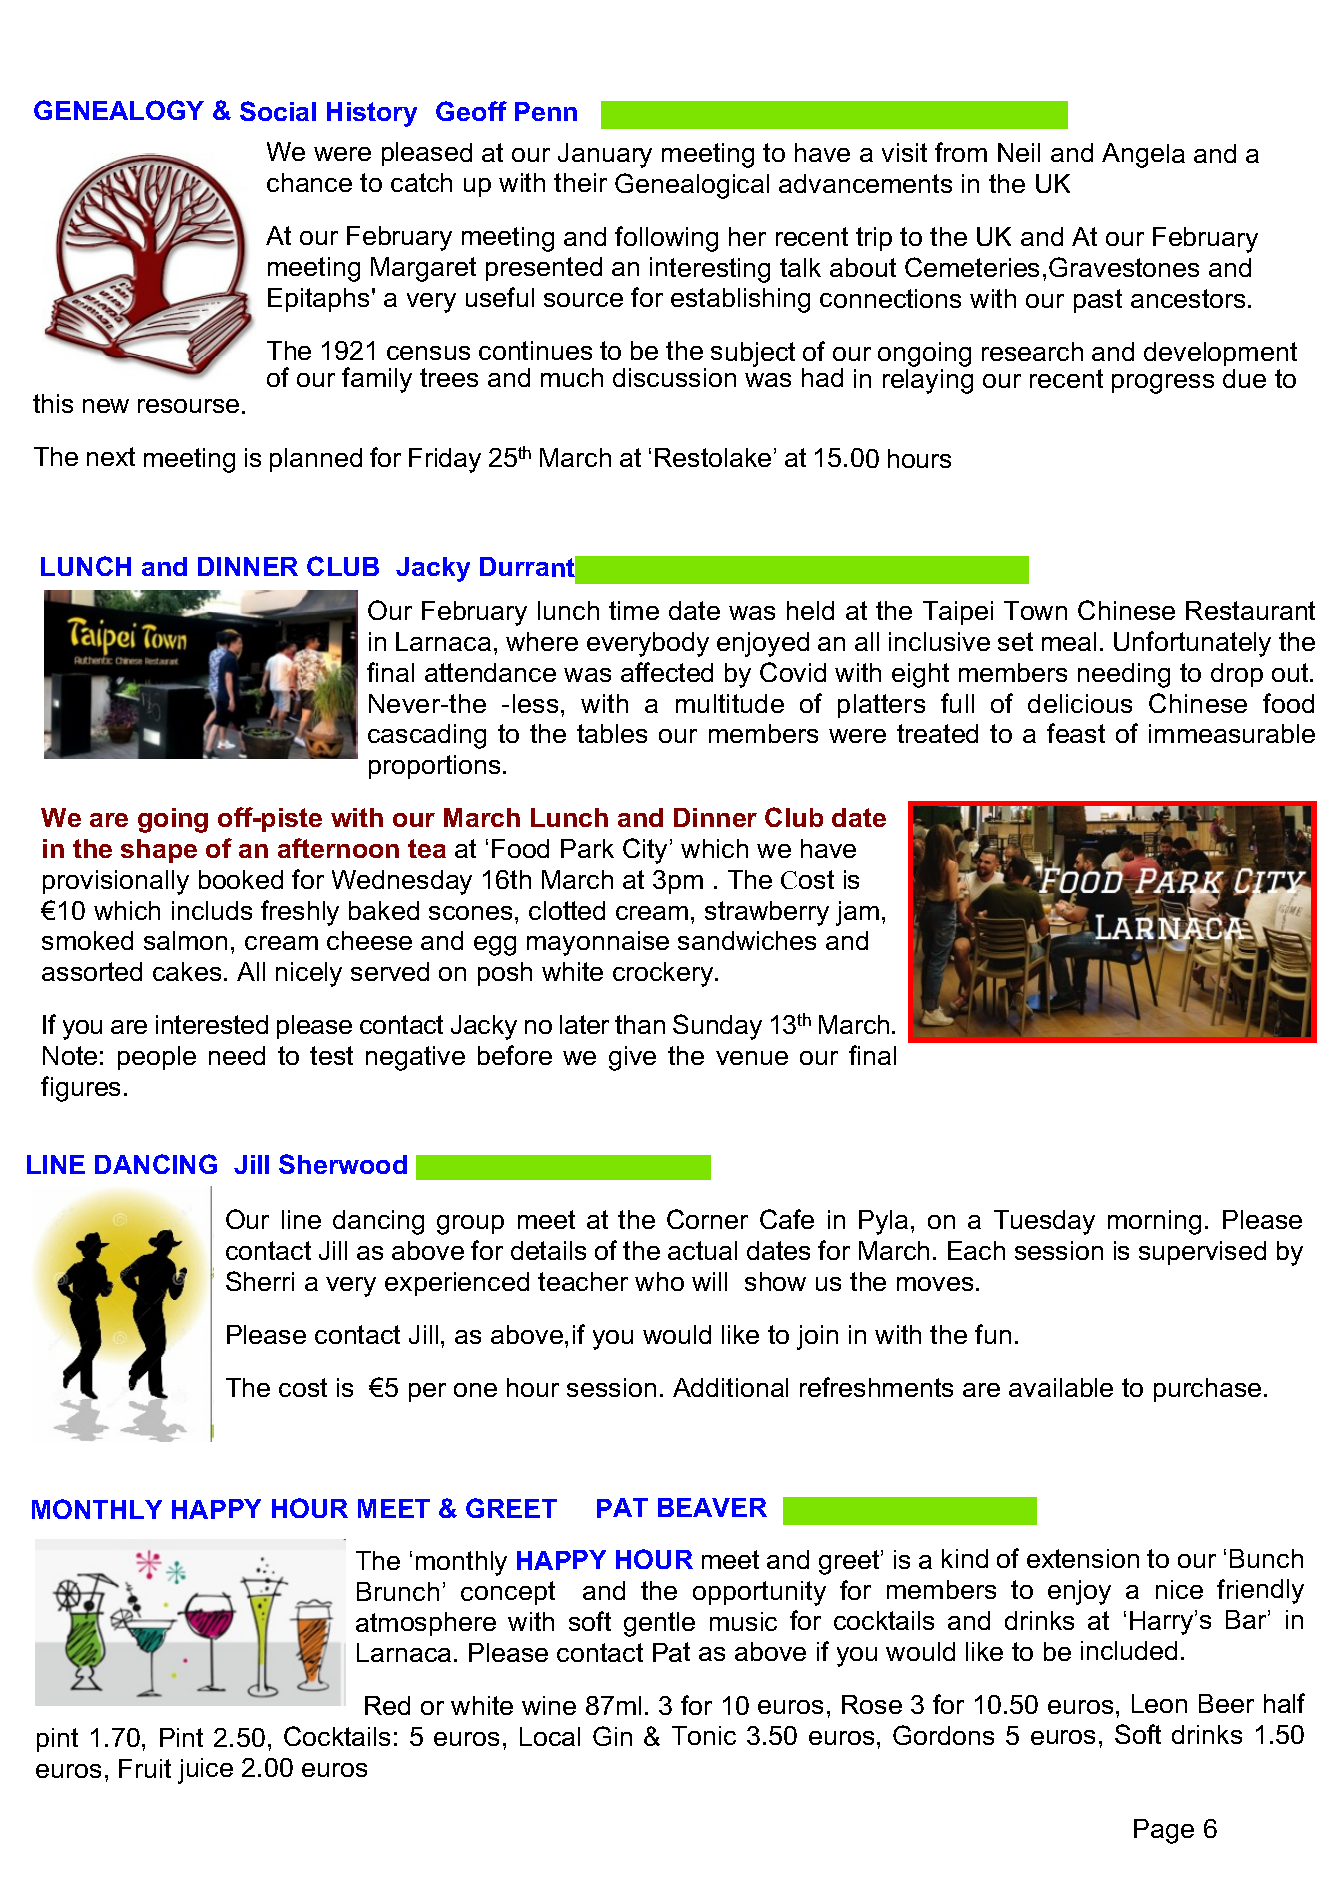 Image resolution: width=1331 pixels, height=1883 pixels. Describe the element at coordinates (692, 186) in the screenshot. I see `Genealogical` at that location.
